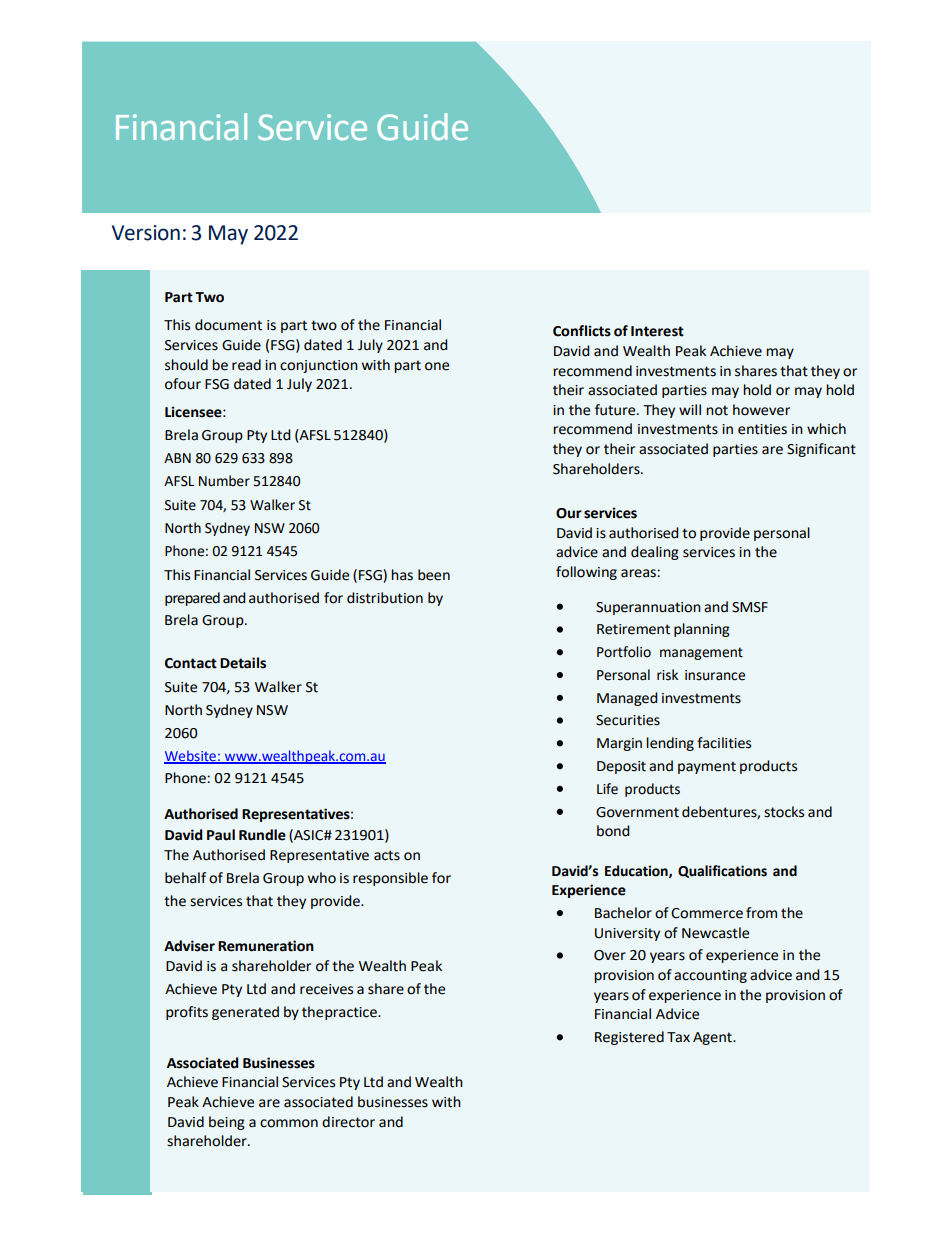 The height and width of the screenshot is (1233, 952). What do you see at coordinates (227, 1123) in the screenshot?
I see `being` at bounding box center [227, 1123].
